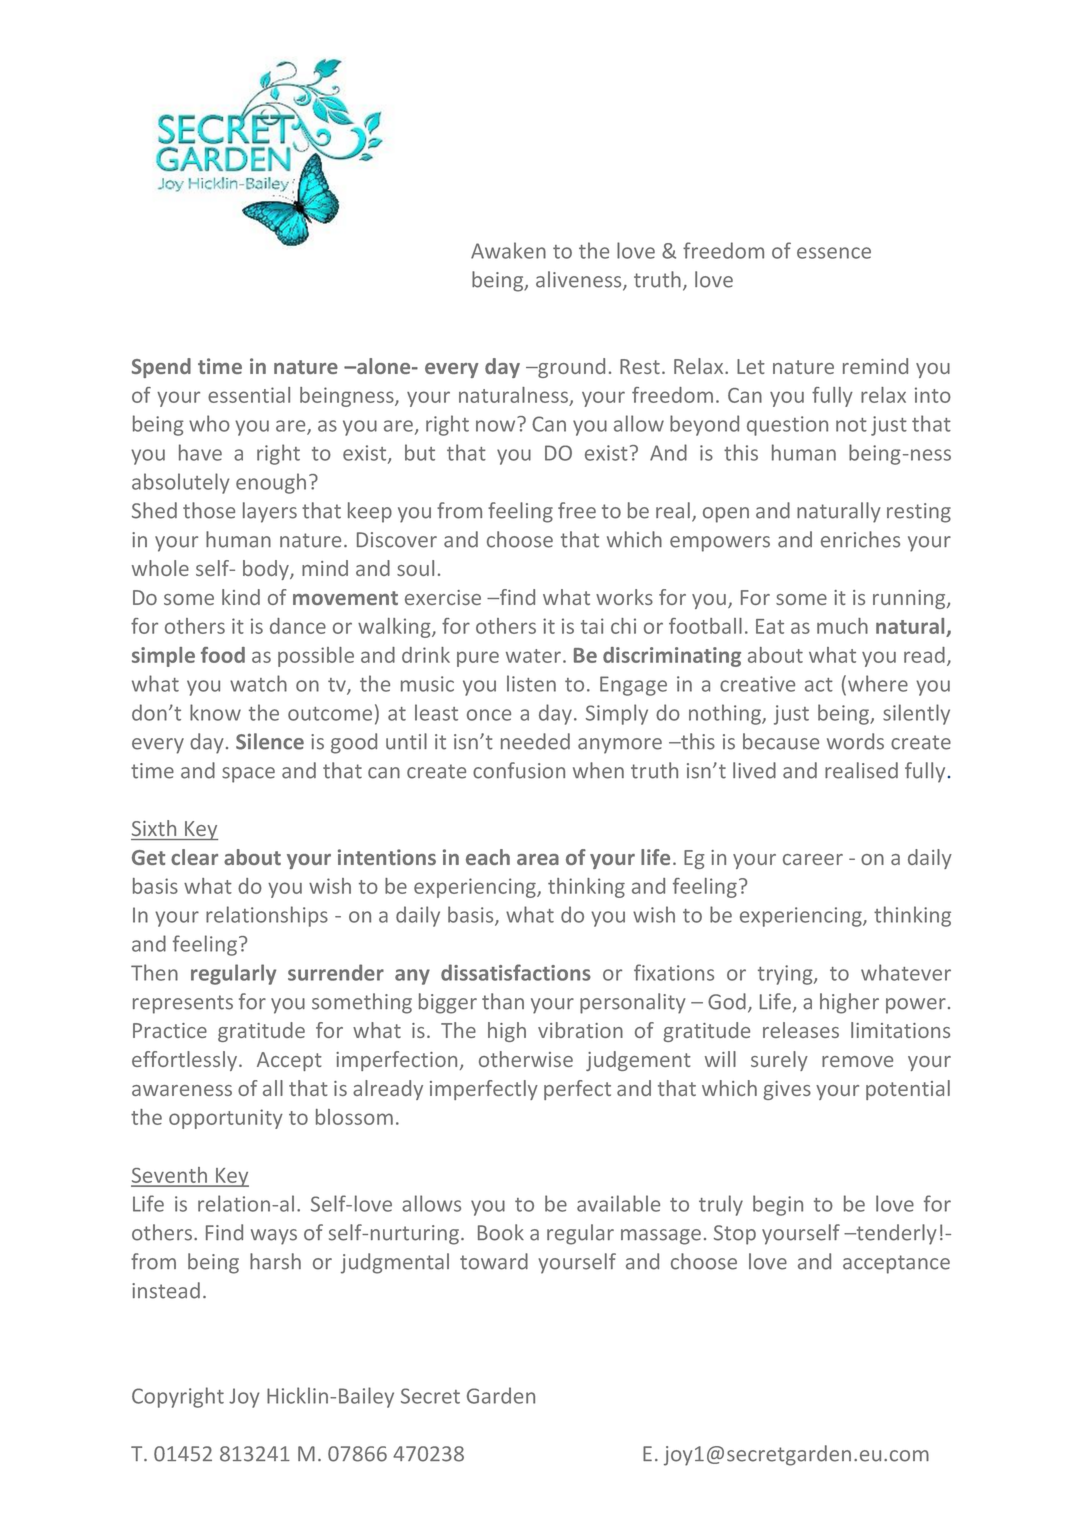 The width and height of the screenshot is (1083, 1532). What do you see at coordinates (855, 741) in the screenshot?
I see `words` at bounding box center [855, 741].
